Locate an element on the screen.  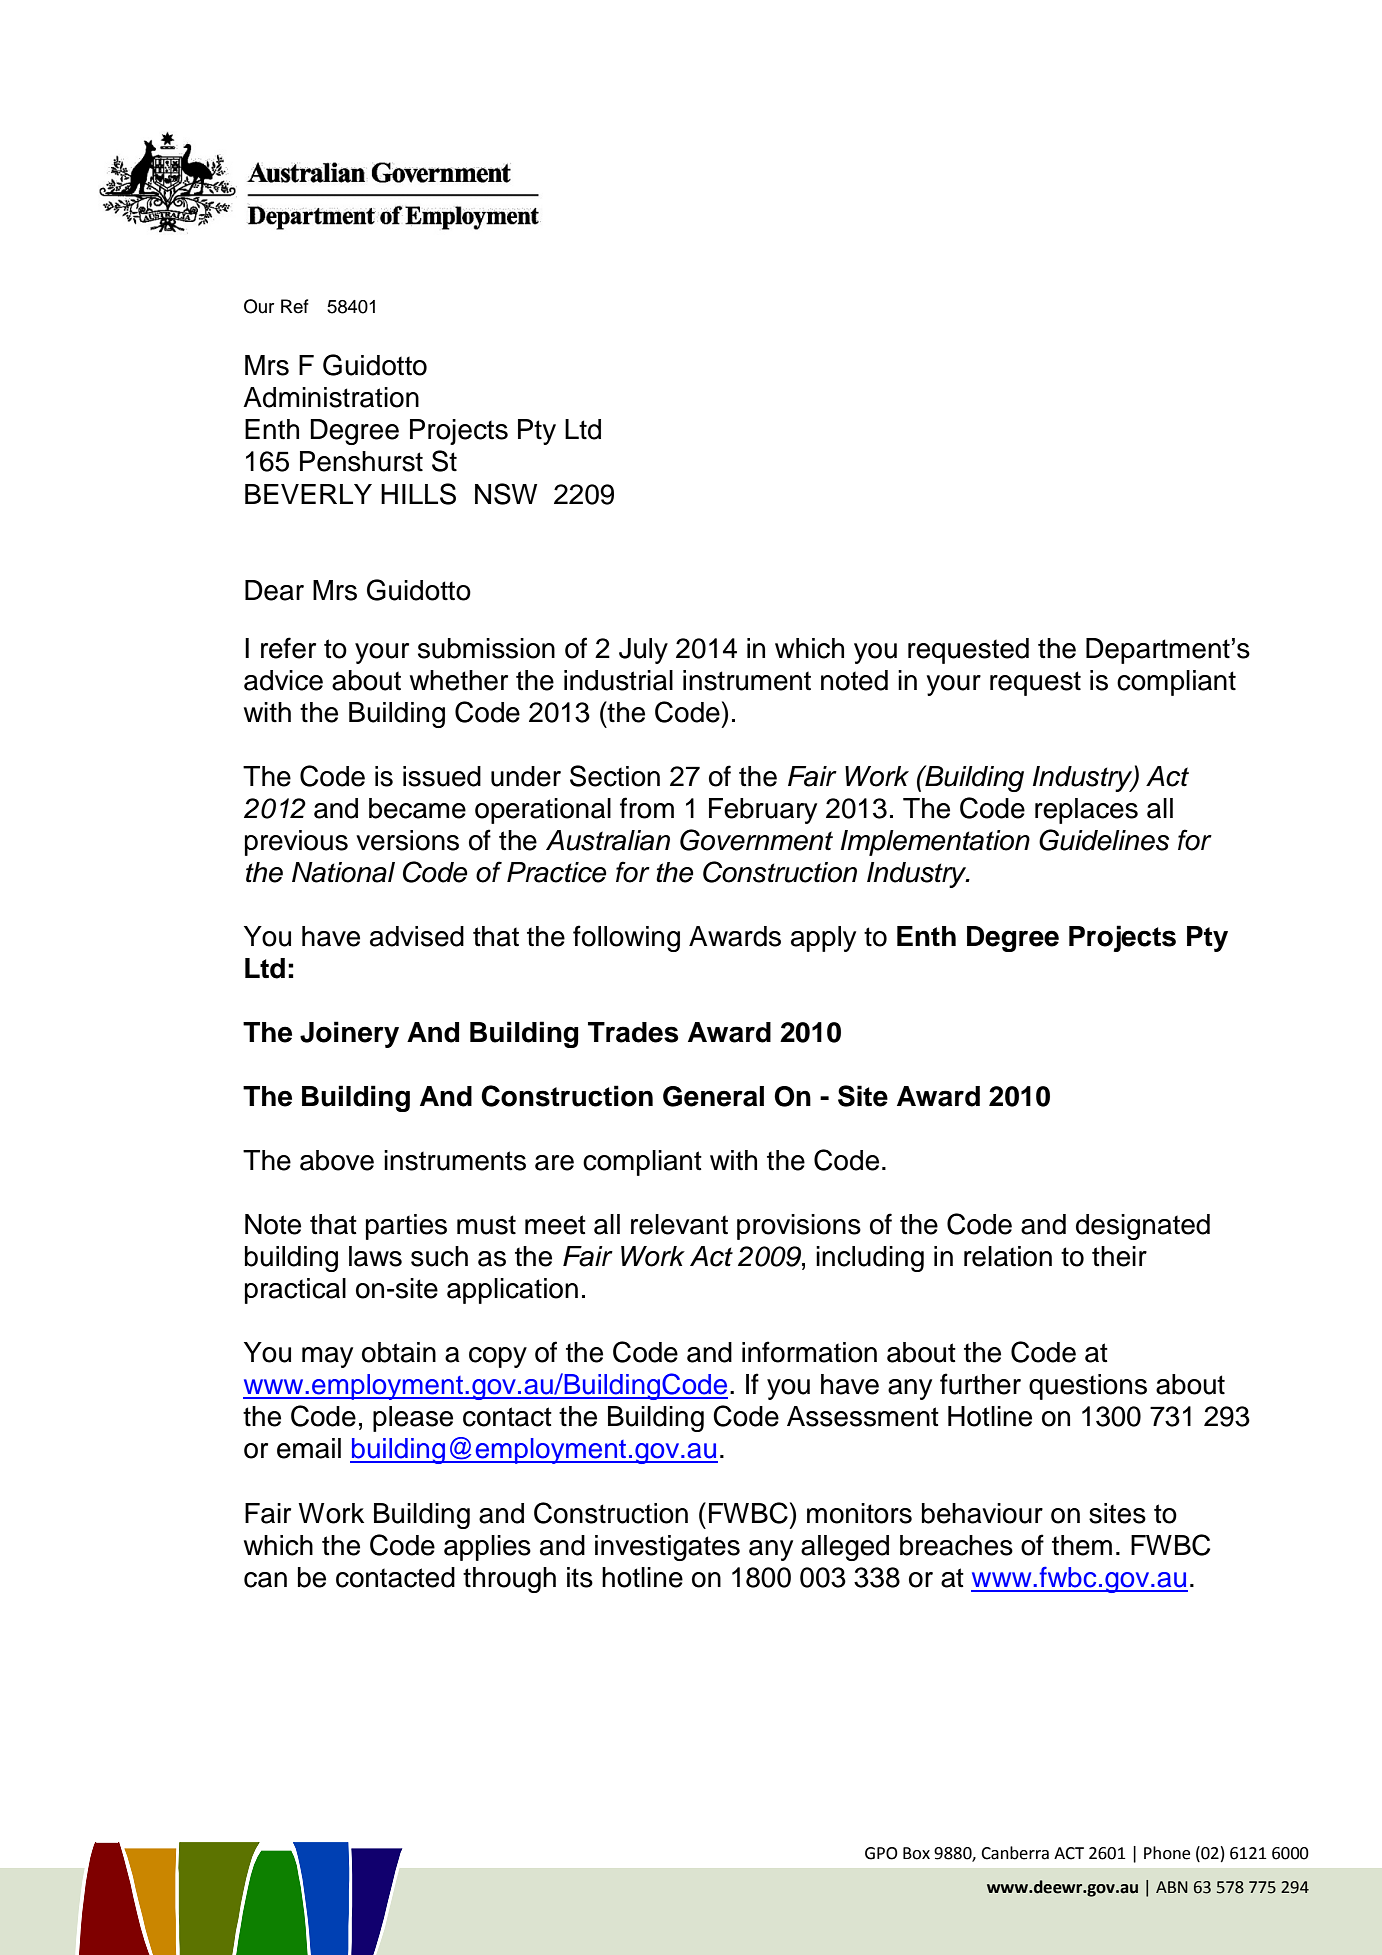
above is located at coordinates (337, 1160).
